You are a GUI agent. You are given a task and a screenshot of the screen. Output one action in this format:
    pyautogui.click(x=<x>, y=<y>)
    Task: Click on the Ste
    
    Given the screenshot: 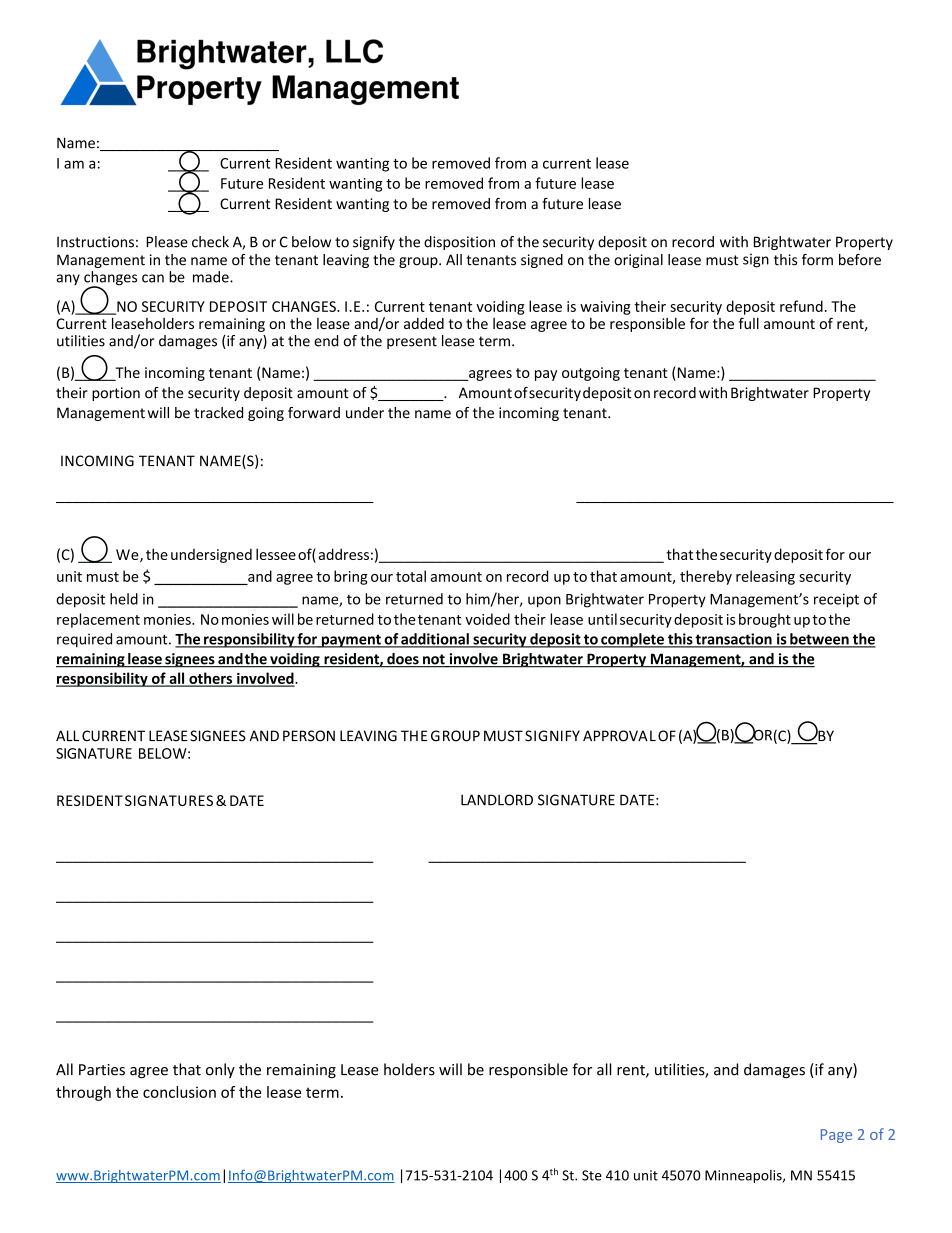 What is the action you would take?
    pyautogui.click(x=592, y=1175)
